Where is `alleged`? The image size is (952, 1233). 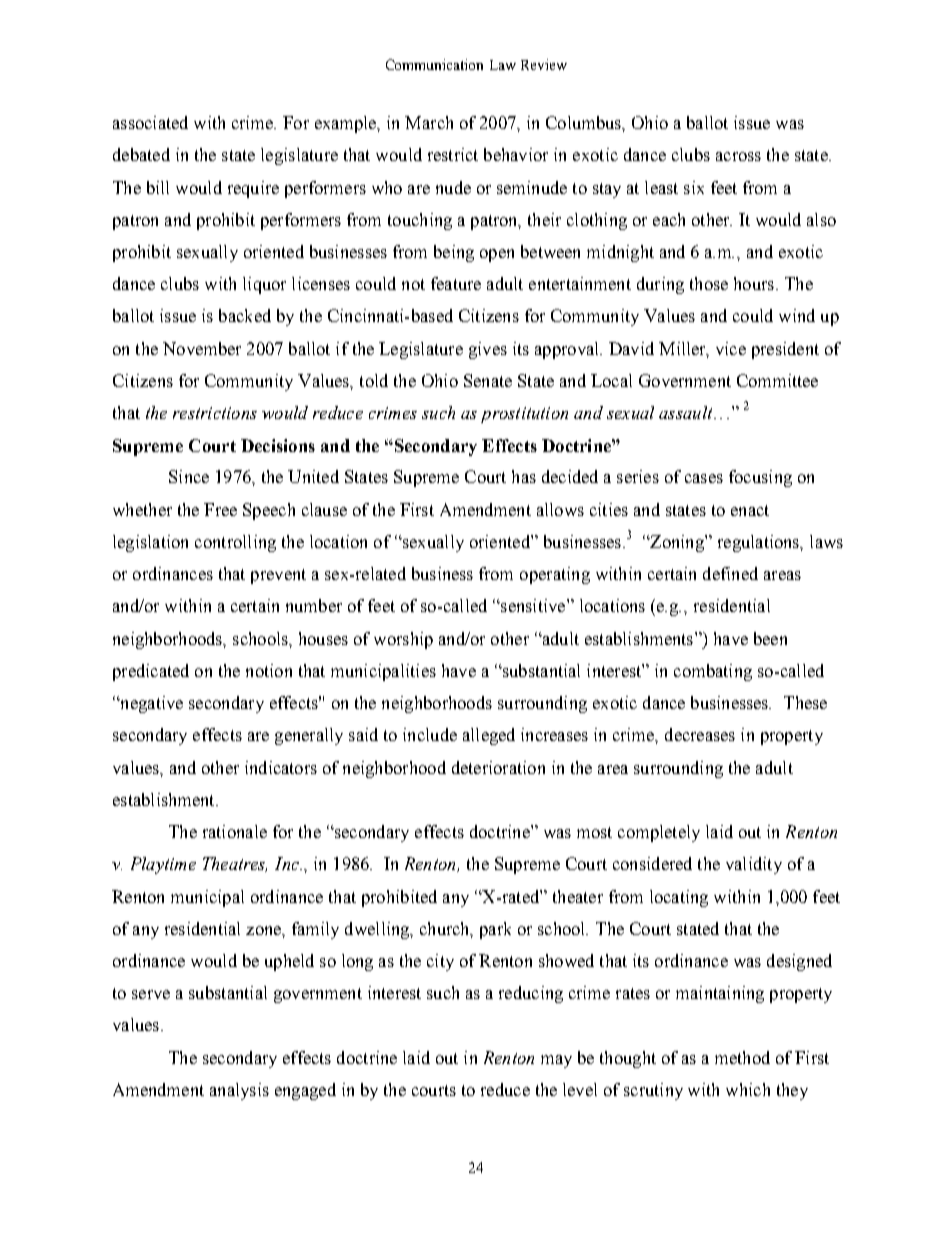
alleged is located at coordinates (489, 736).
